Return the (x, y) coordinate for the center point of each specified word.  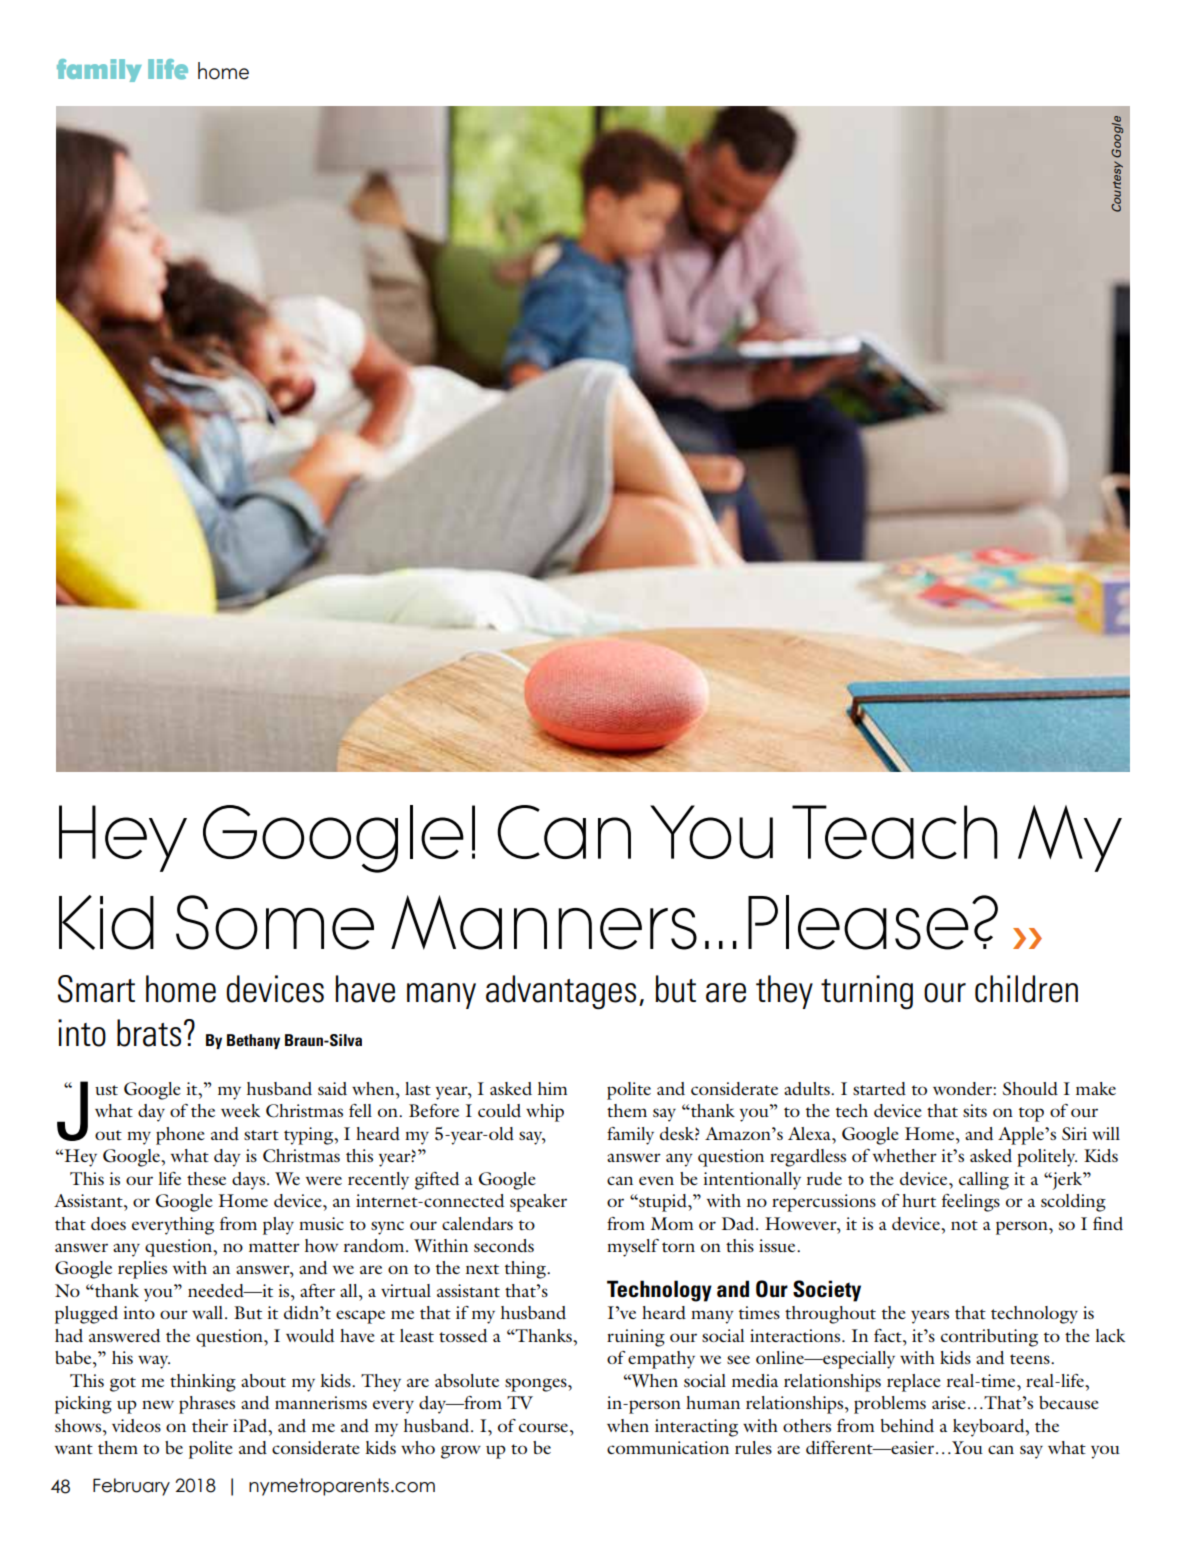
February (131, 1487)
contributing (989, 1338)
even (656, 1180)
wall (209, 1312)
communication (668, 1447)
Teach (895, 832)
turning (867, 992)
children (1026, 989)
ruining (636, 1338)
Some (275, 922)
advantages (561, 992)
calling (984, 1181)
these (206, 1178)
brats (149, 1033)
